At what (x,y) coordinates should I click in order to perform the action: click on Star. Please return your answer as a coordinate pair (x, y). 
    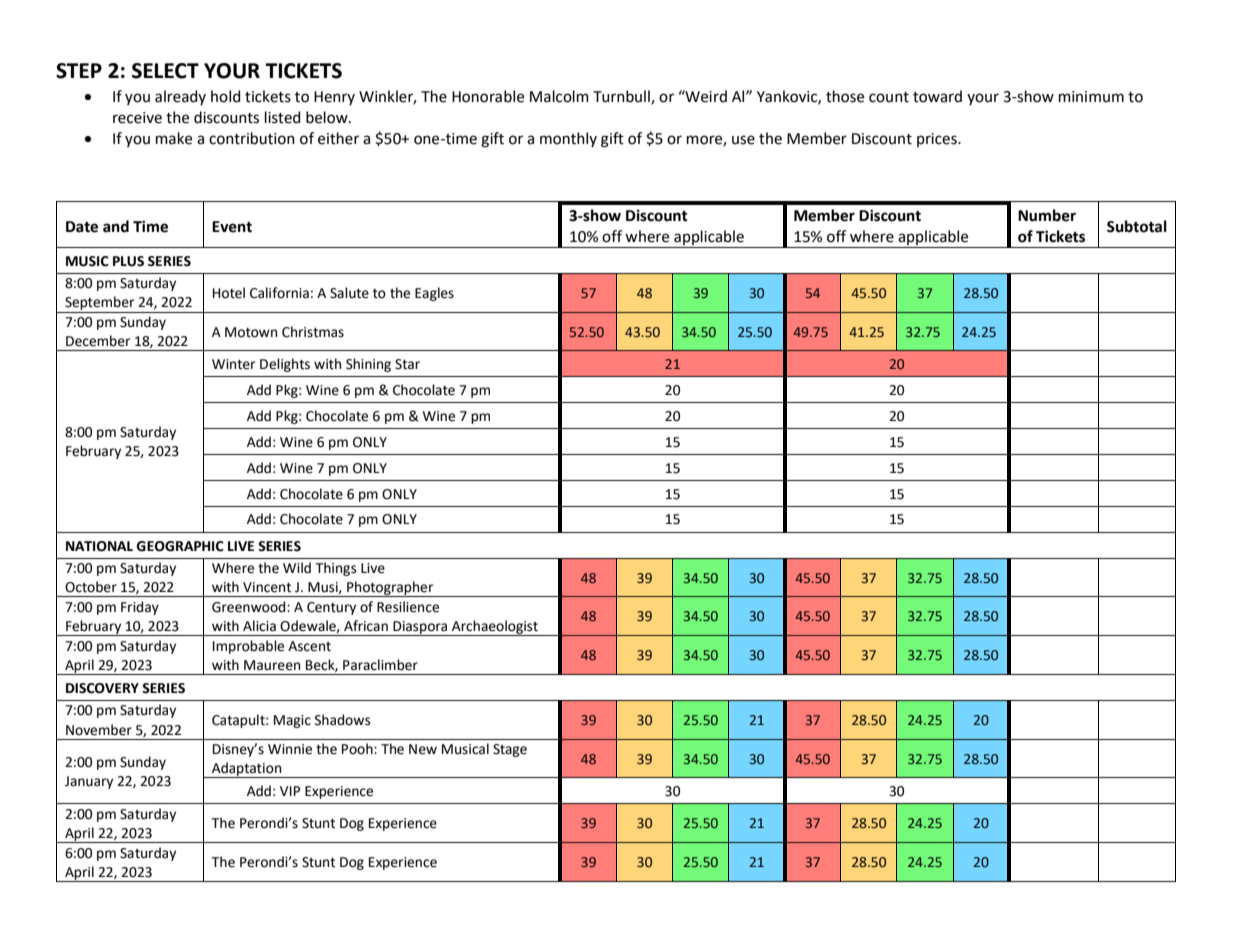
    Looking at the image, I should click on (407, 364).
